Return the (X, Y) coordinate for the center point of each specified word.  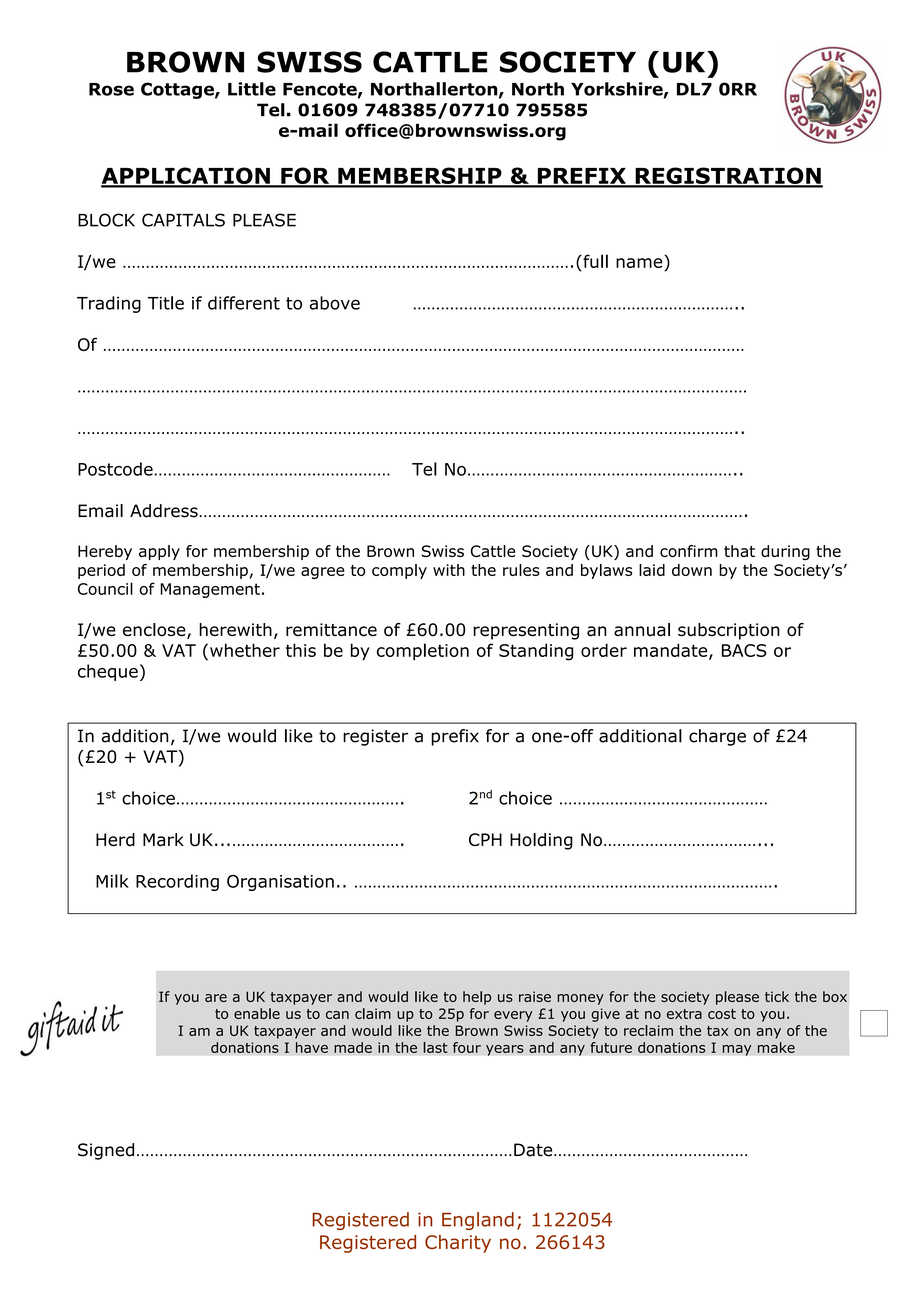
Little (252, 89)
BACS (744, 650)
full (594, 261)
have (312, 1047)
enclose (155, 631)
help (477, 998)
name (639, 263)
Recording (177, 882)
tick (777, 996)
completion (423, 652)
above (334, 303)
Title (166, 303)
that (739, 551)
